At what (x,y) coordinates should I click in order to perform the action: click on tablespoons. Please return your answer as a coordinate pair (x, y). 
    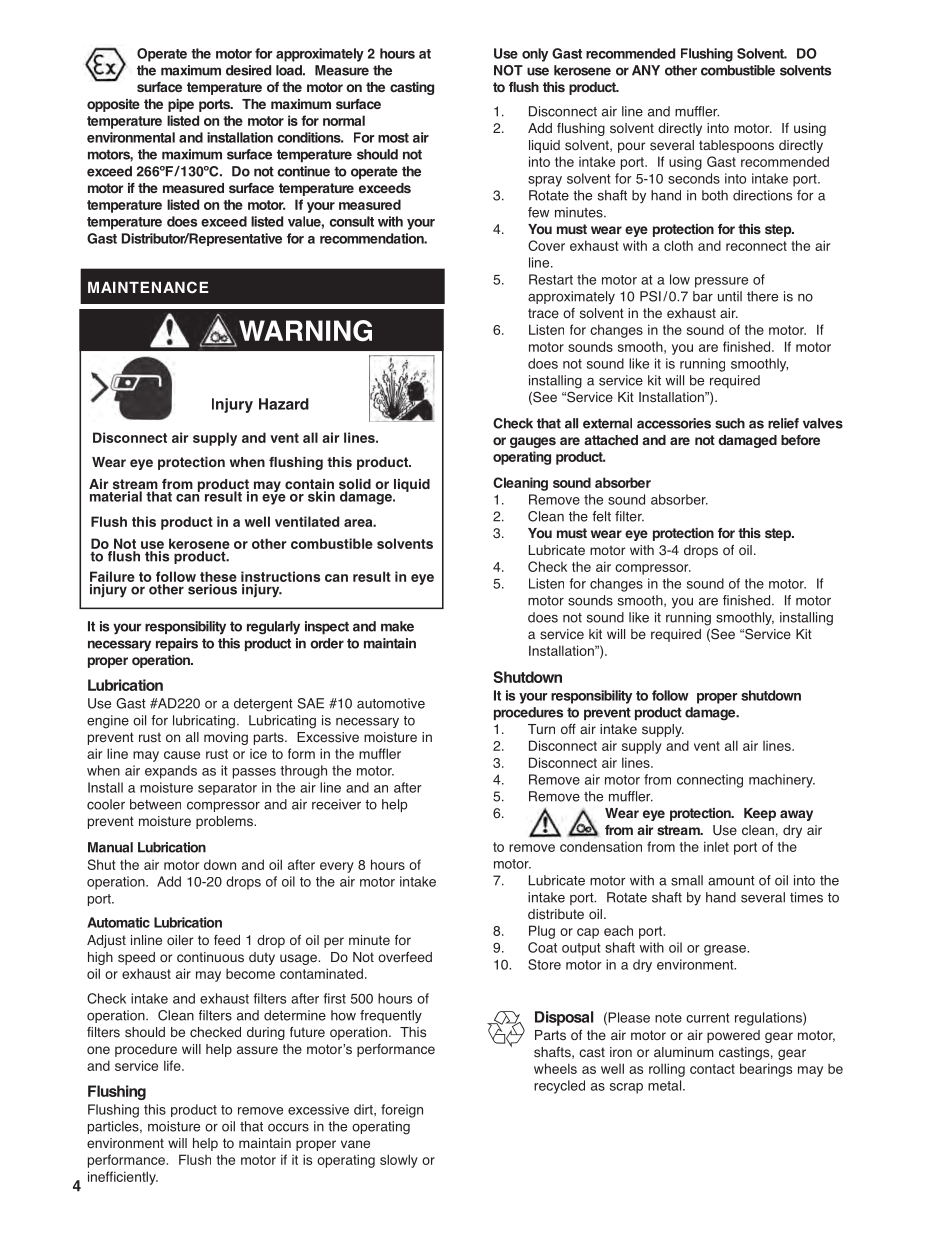
    Looking at the image, I should click on (736, 146).
